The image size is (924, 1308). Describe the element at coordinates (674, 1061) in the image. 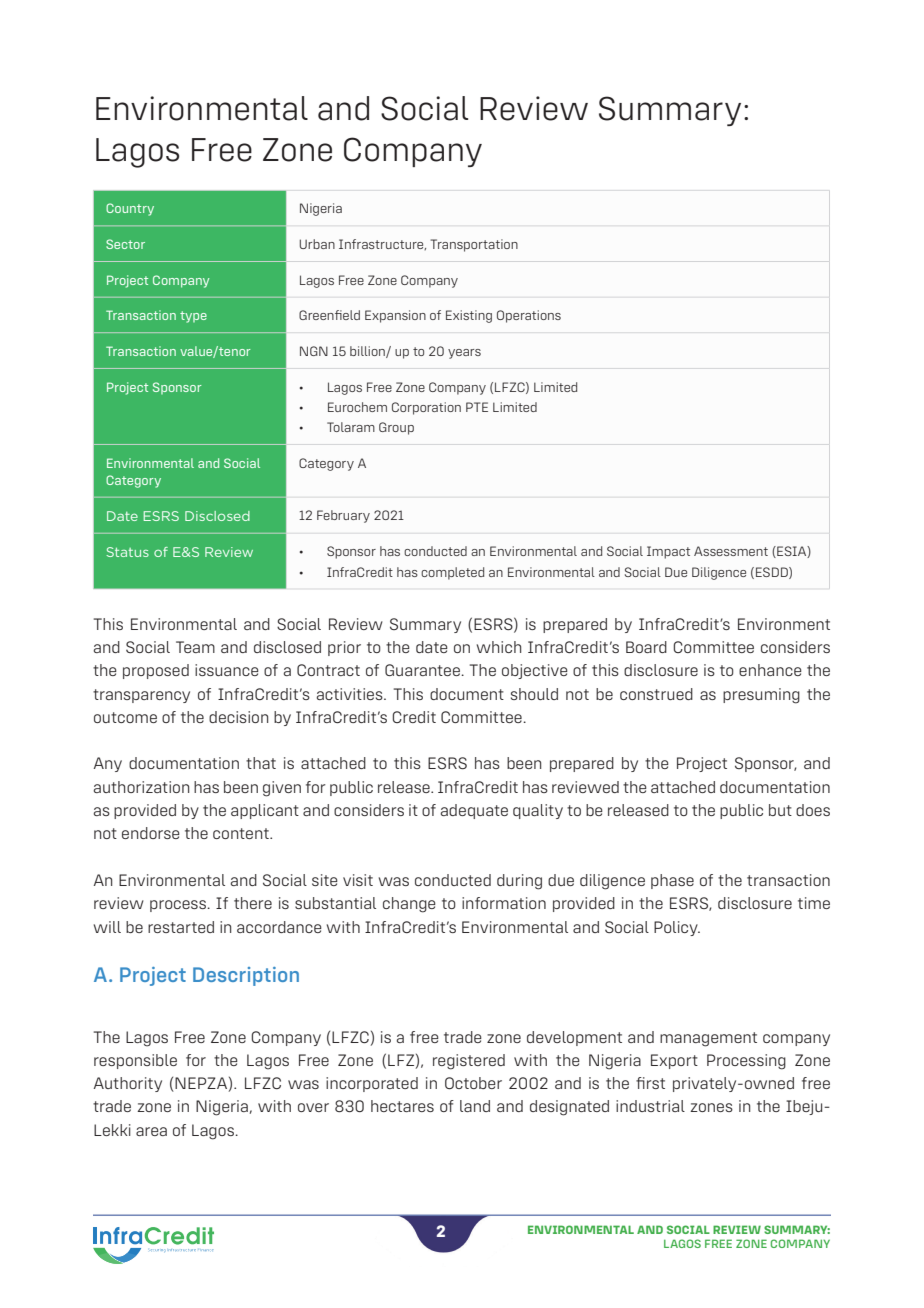

I see `Export` at that location.
